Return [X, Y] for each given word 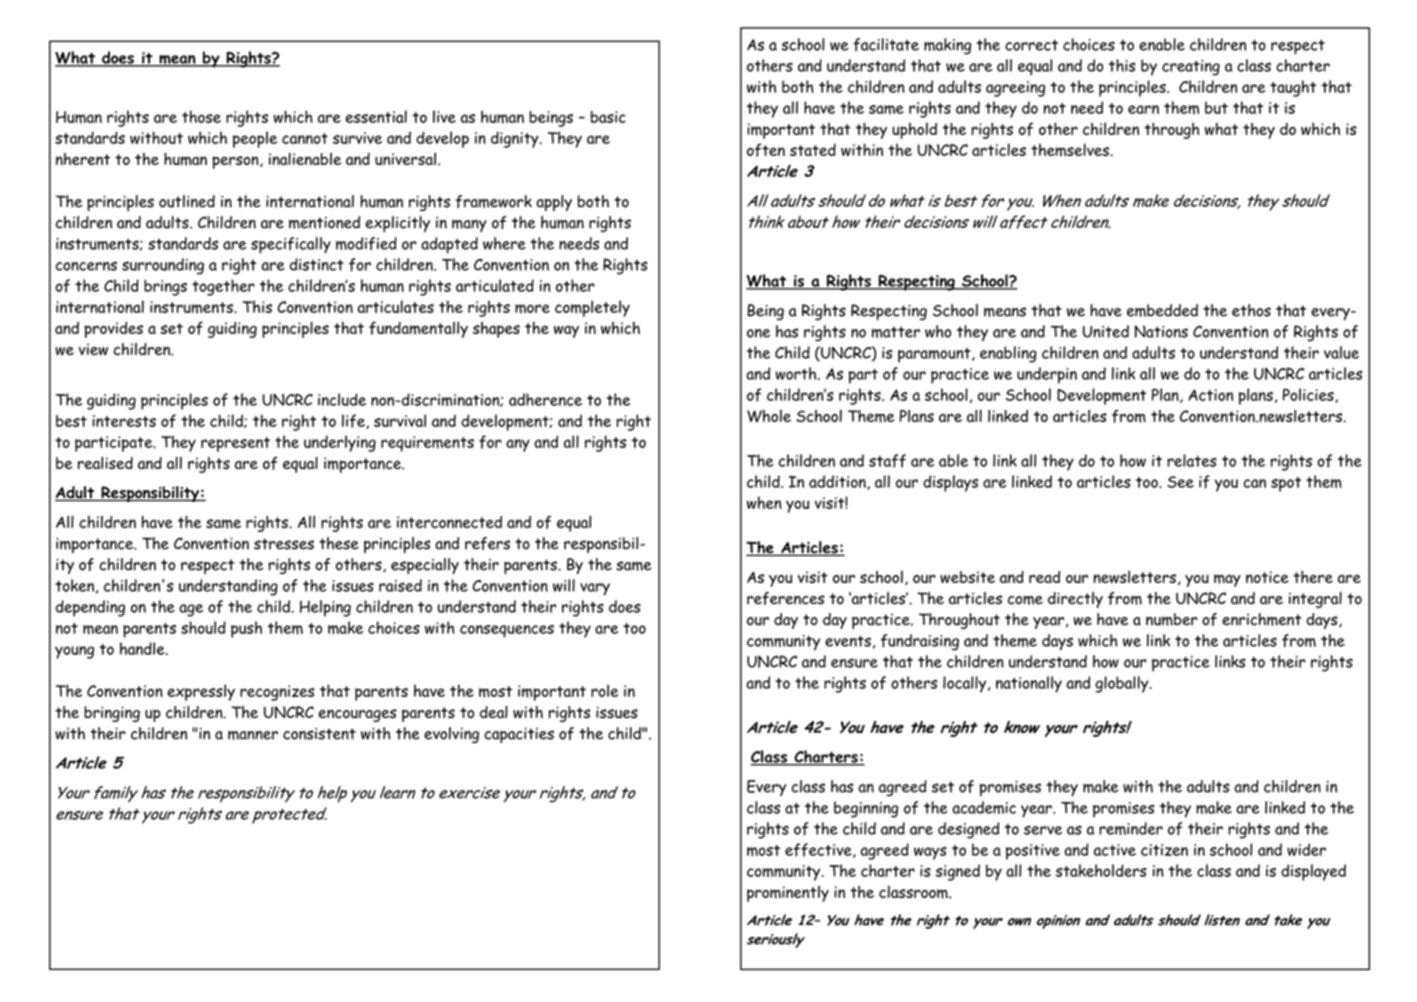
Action [1210, 395]
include [342, 399]
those [201, 116]
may [1227, 580]
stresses [284, 544]
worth [797, 373]
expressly [201, 692]
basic [608, 117]
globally [1123, 684]
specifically [291, 245]
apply [554, 203]
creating [1191, 68]
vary [595, 589]
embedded [1162, 310]
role [604, 690]
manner [253, 735]
